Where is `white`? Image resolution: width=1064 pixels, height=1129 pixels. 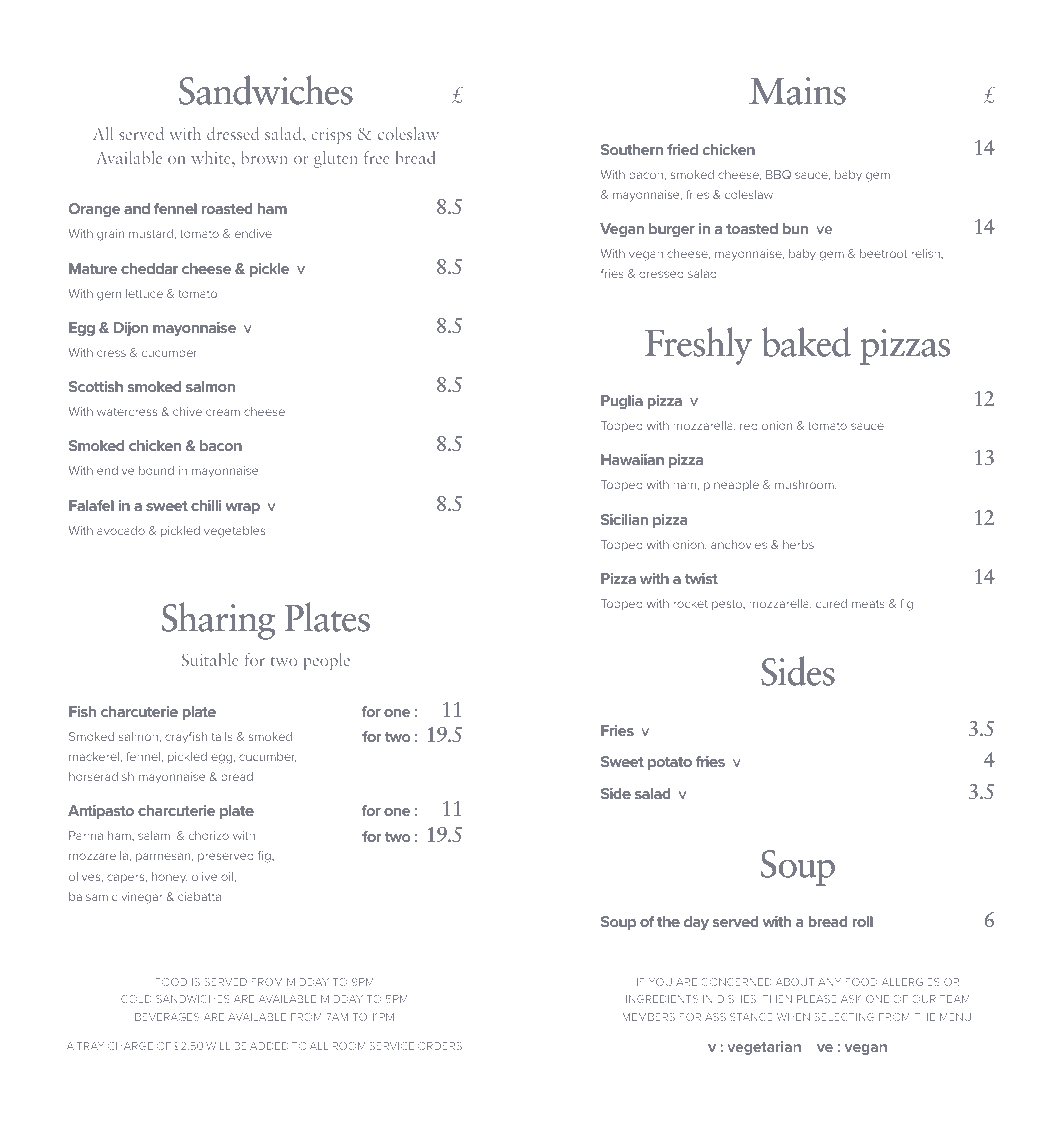 white is located at coordinates (212, 157).
